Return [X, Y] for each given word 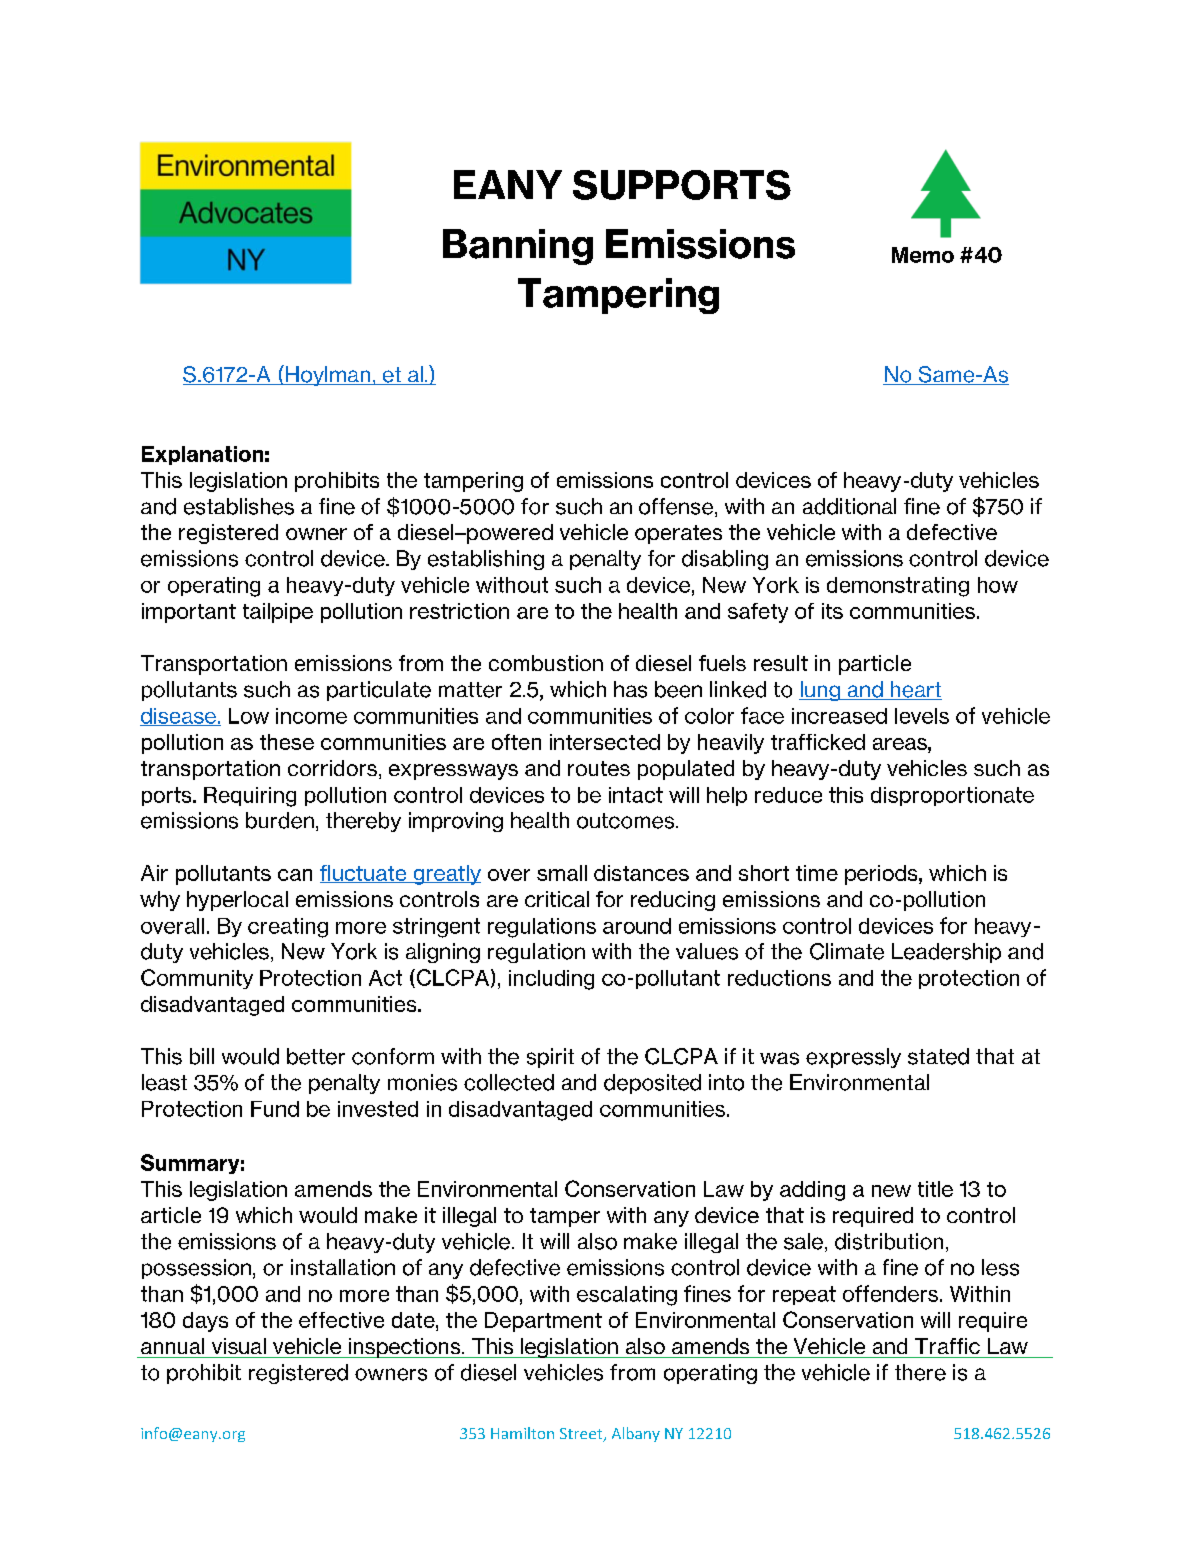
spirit [550, 1058]
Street [582, 1435]
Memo [923, 255]
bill [202, 1056]
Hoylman [328, 375]
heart [915, 690]
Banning [518, 247]
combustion [546, 663]
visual [239, 1346]
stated [938, 1056]
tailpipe [278, 613]
